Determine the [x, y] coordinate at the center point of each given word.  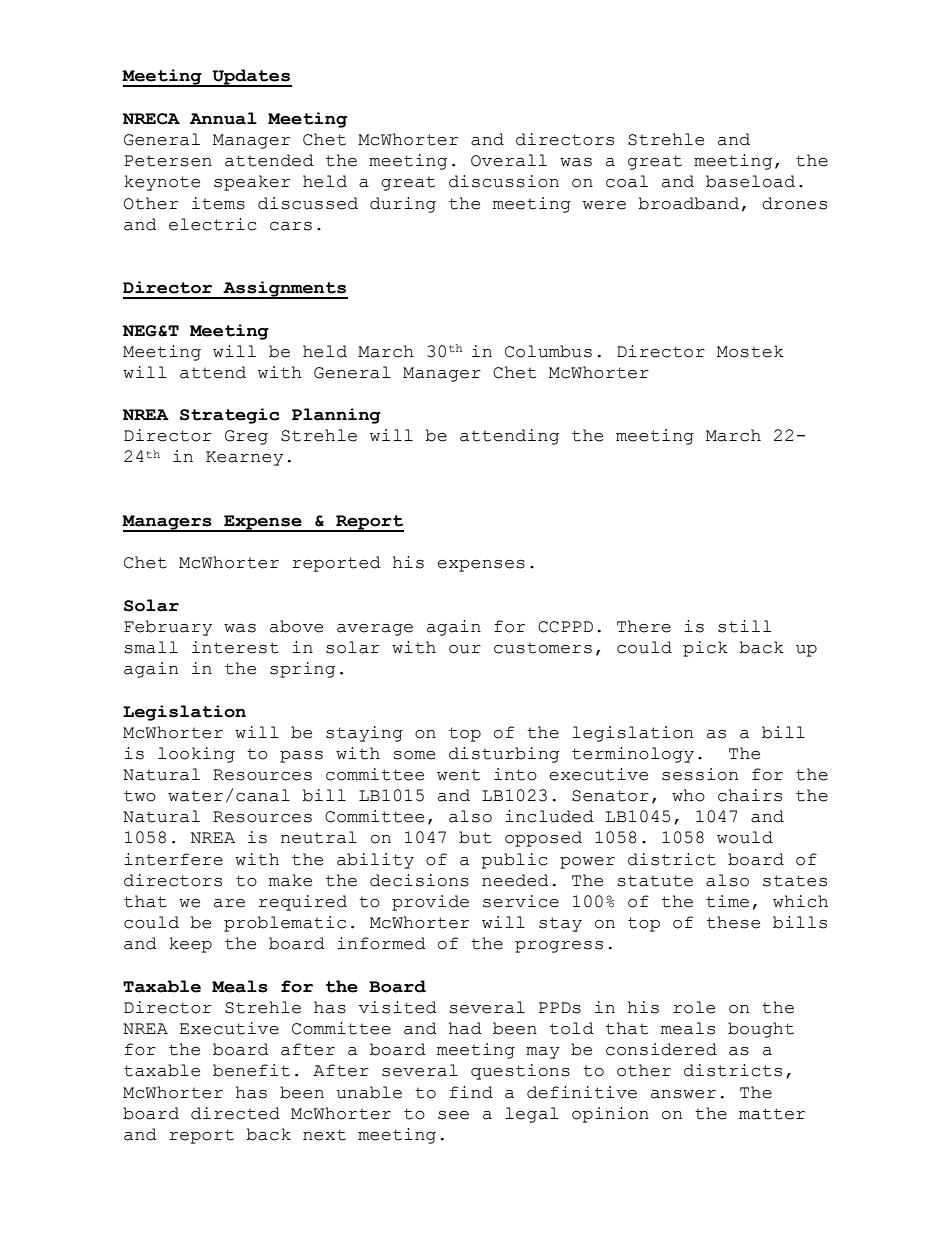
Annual [223, 118]
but [475, 837]
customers [543, 648]
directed [235, 1113]
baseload [750, 181]
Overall [509, 160]
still [744, 626]
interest [235, 647]
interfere [173, 859]
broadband [688, 203]
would [745, 837]
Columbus [548, 351]
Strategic [230, 416]
